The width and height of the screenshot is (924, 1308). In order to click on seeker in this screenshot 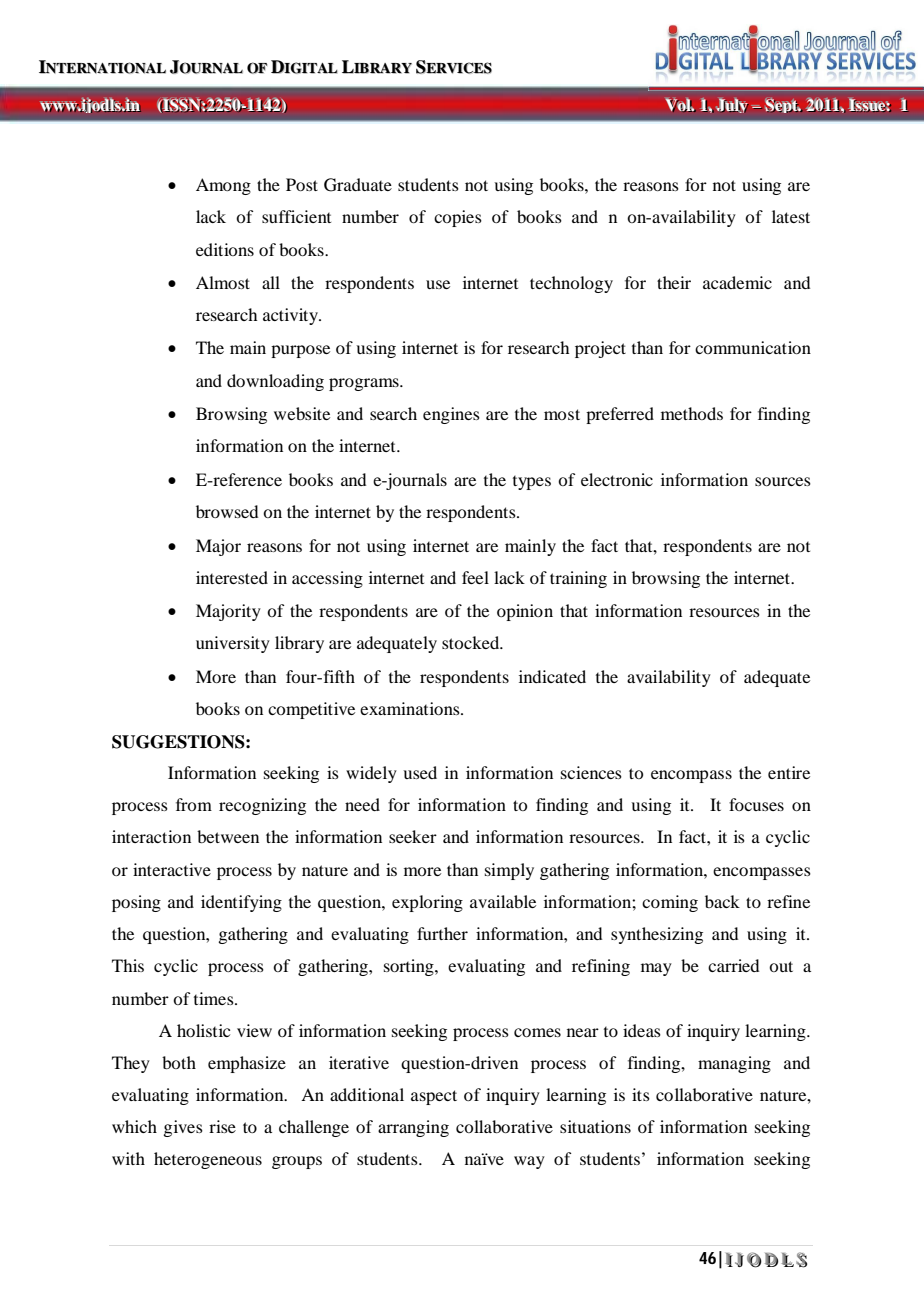, I will do `click(413, 836)`.
